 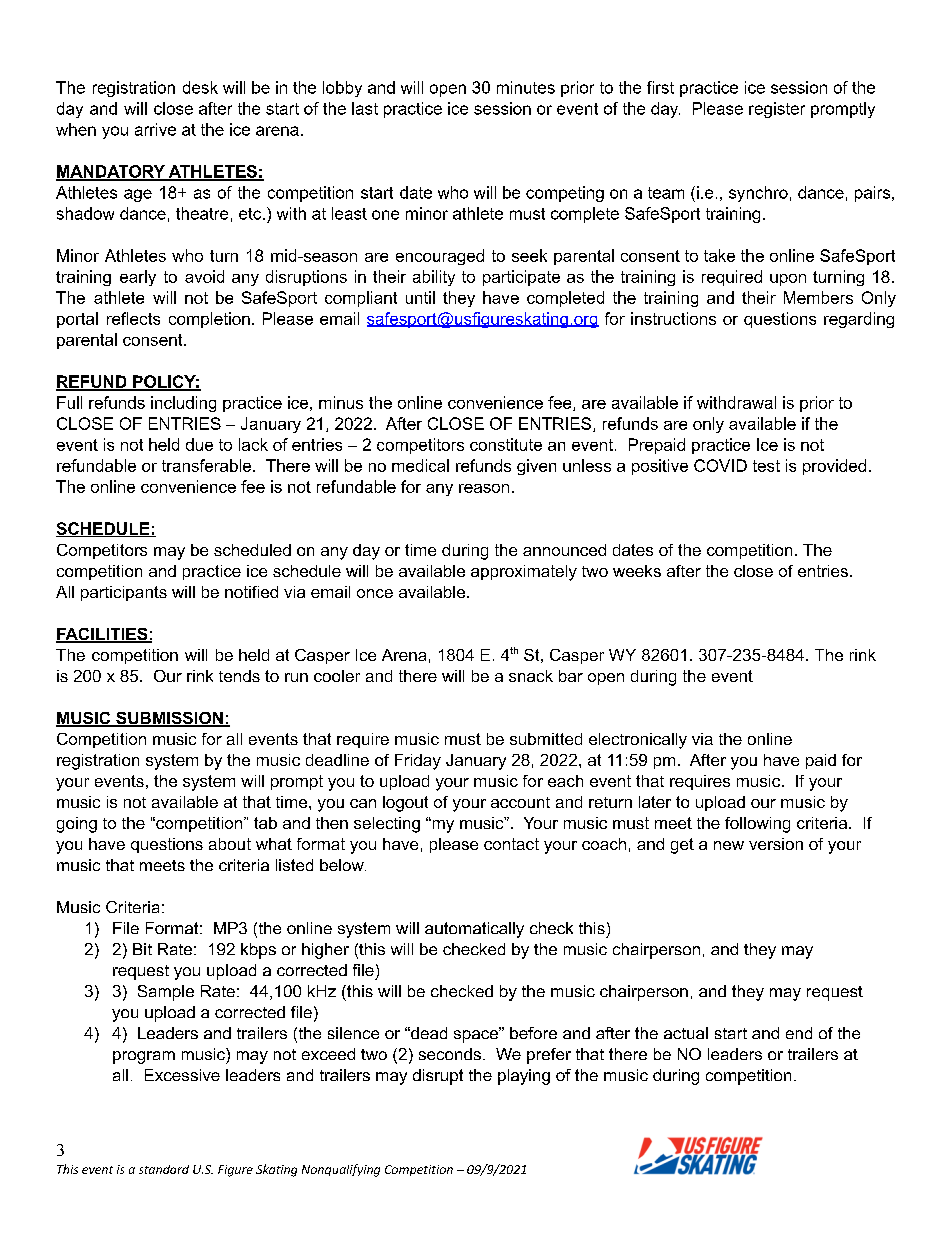 What do you see at coordinates (164, 1169) in the screenshot?
I see `standard` at bounding box center [164, 1169].
